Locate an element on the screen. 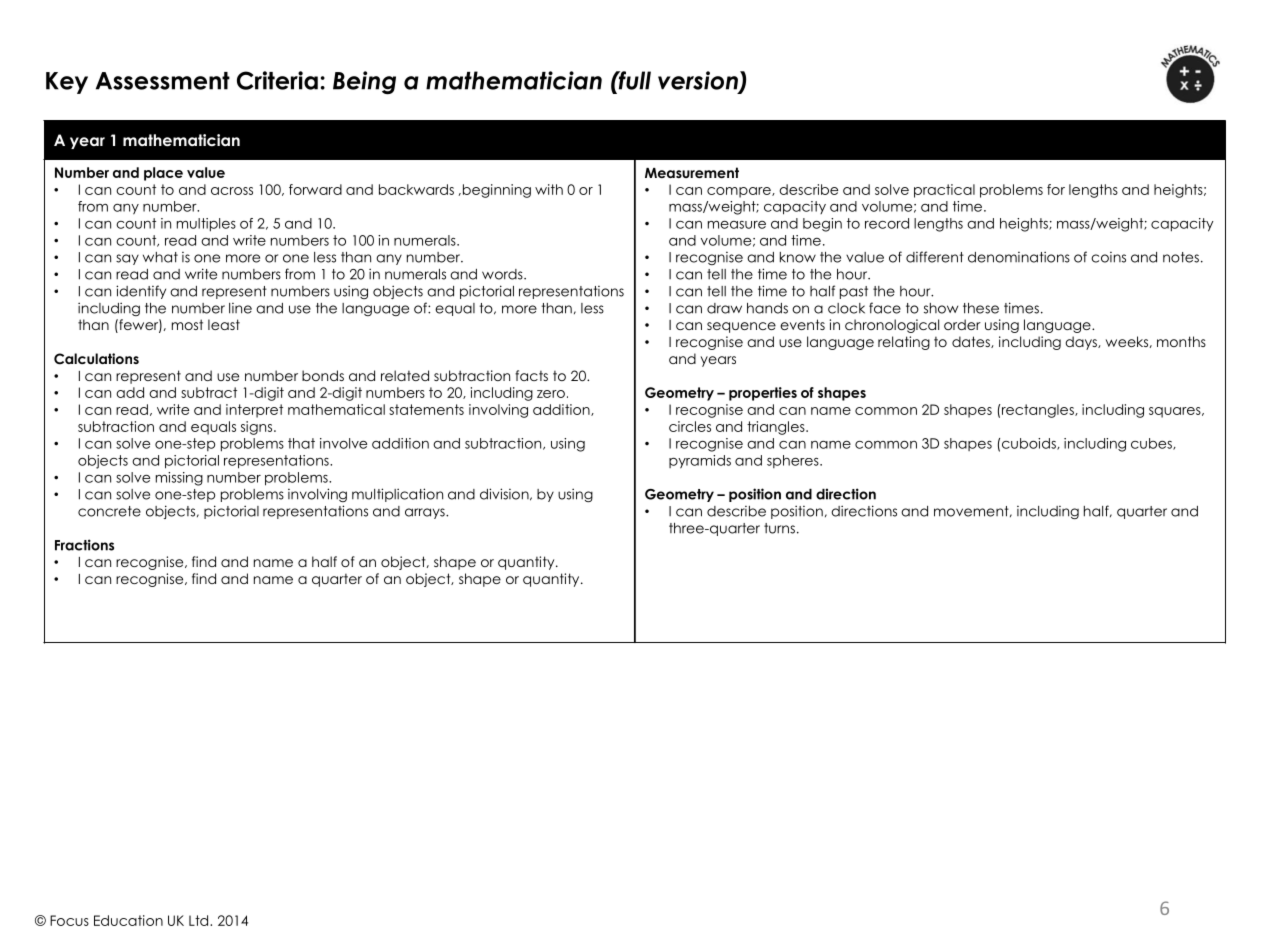  version is located at coordinates (699, 81).
